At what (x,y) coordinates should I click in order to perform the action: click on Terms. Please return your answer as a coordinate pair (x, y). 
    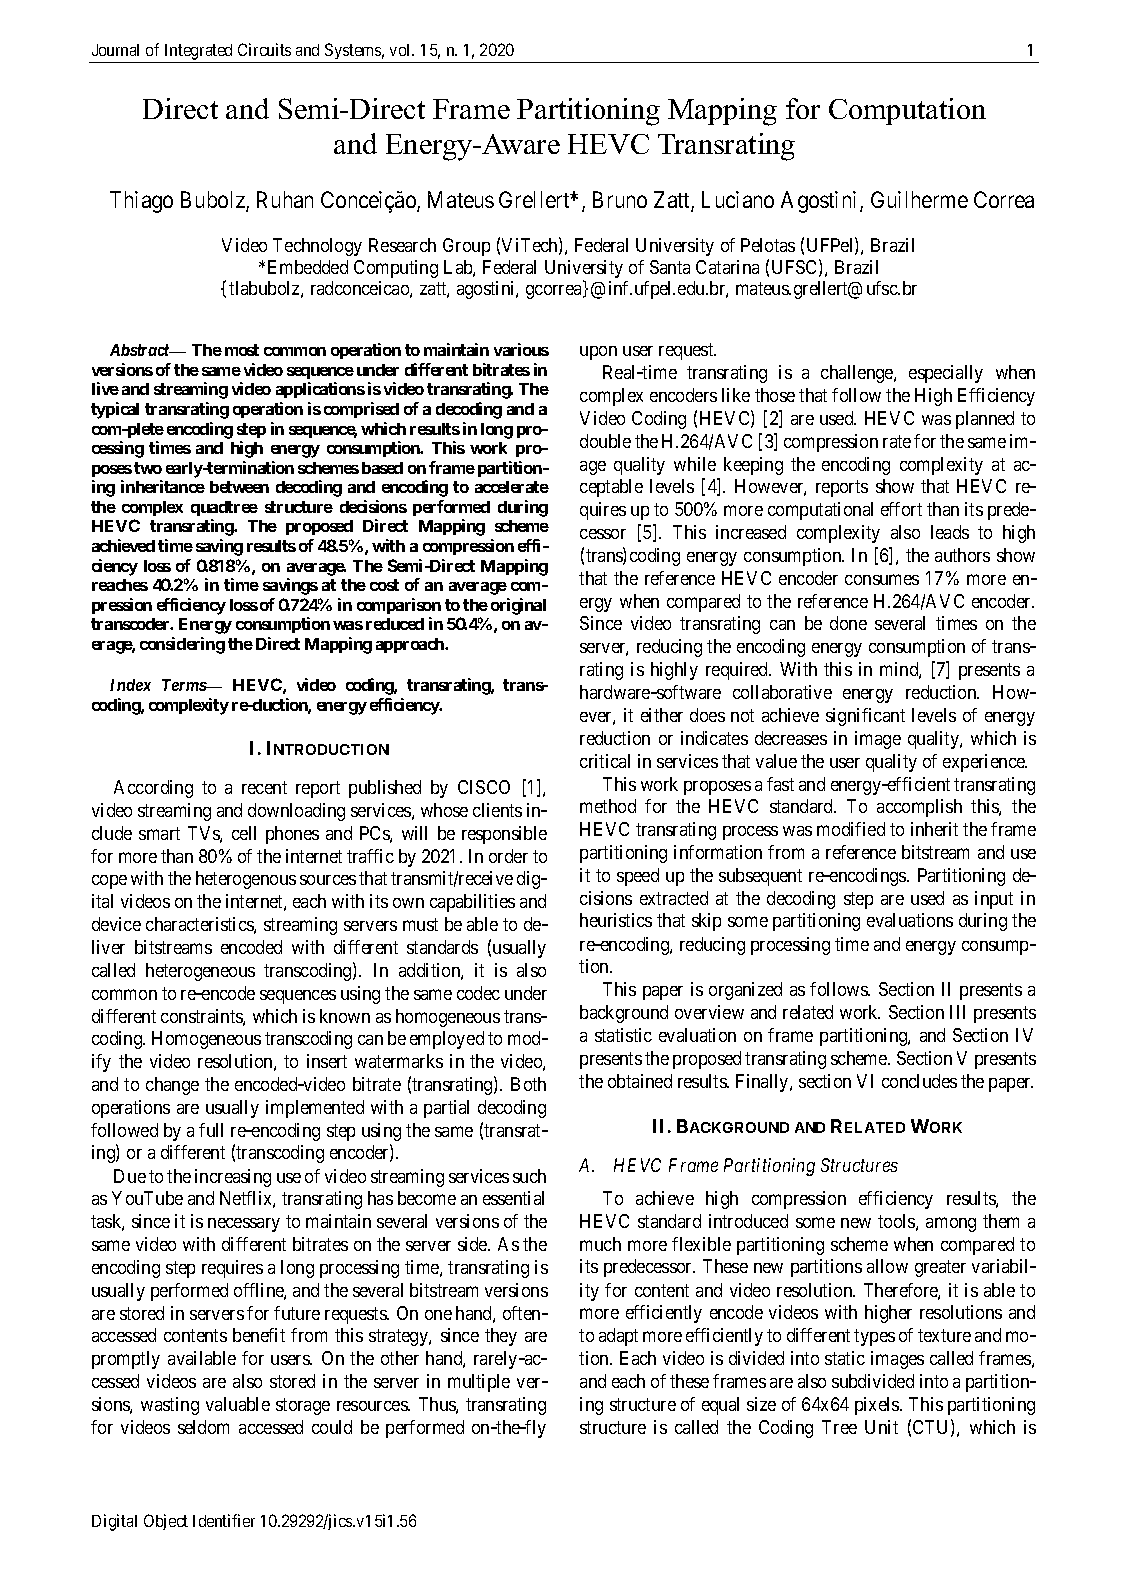
    Looking at the image, I should click on (184, 685).
